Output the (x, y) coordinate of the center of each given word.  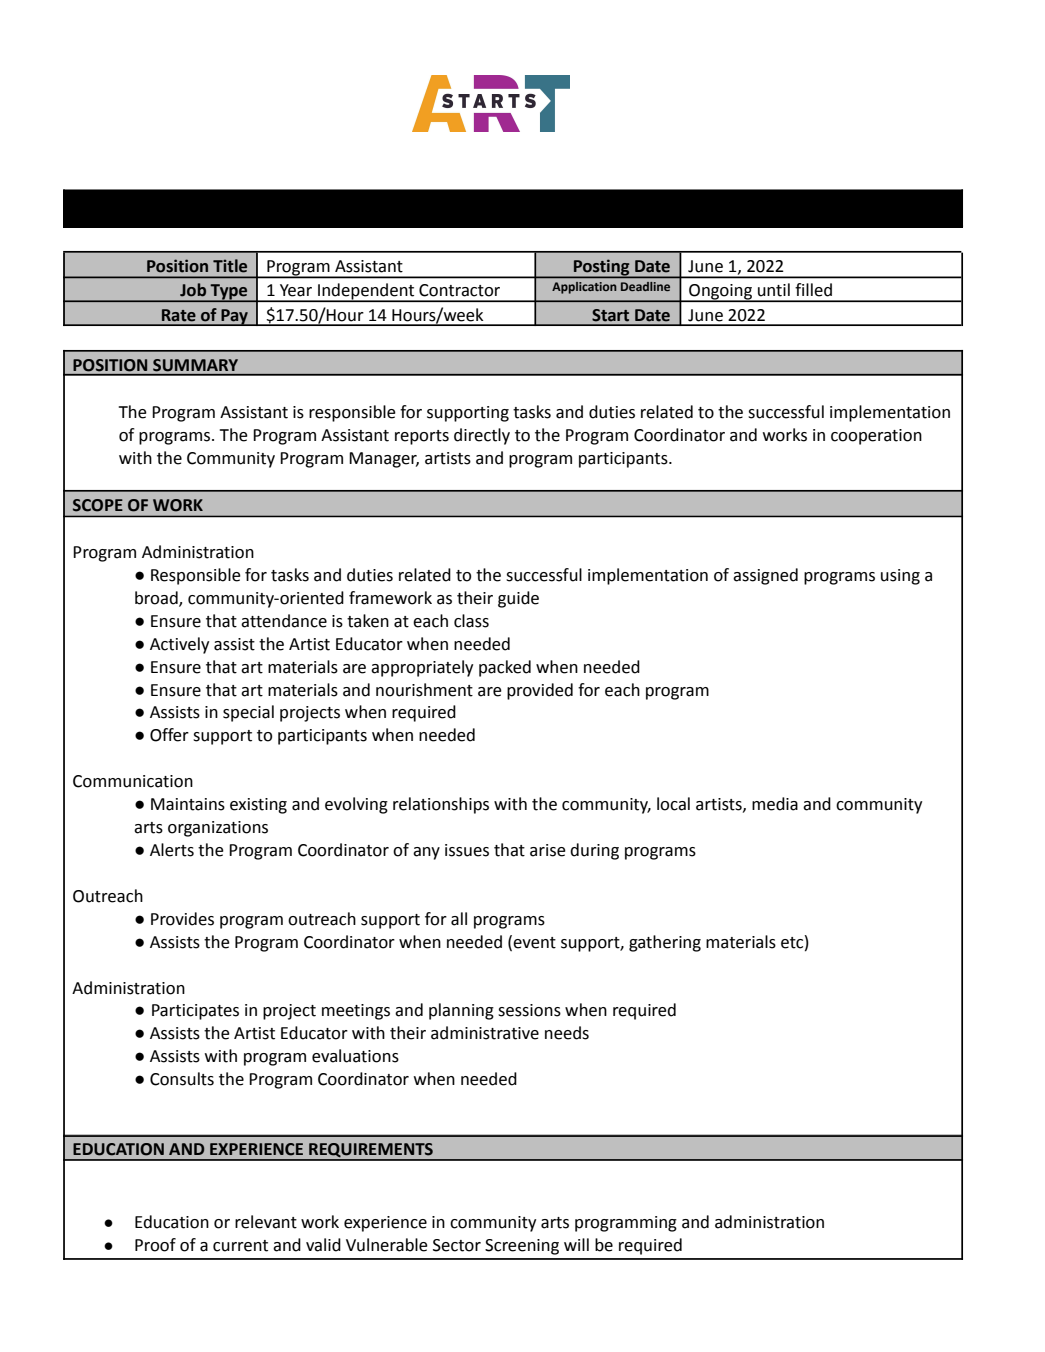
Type (229, 293)
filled (813, 290)
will (576, 1244)
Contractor (459, 290)
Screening (522, 1247)
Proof (155, 1245)
